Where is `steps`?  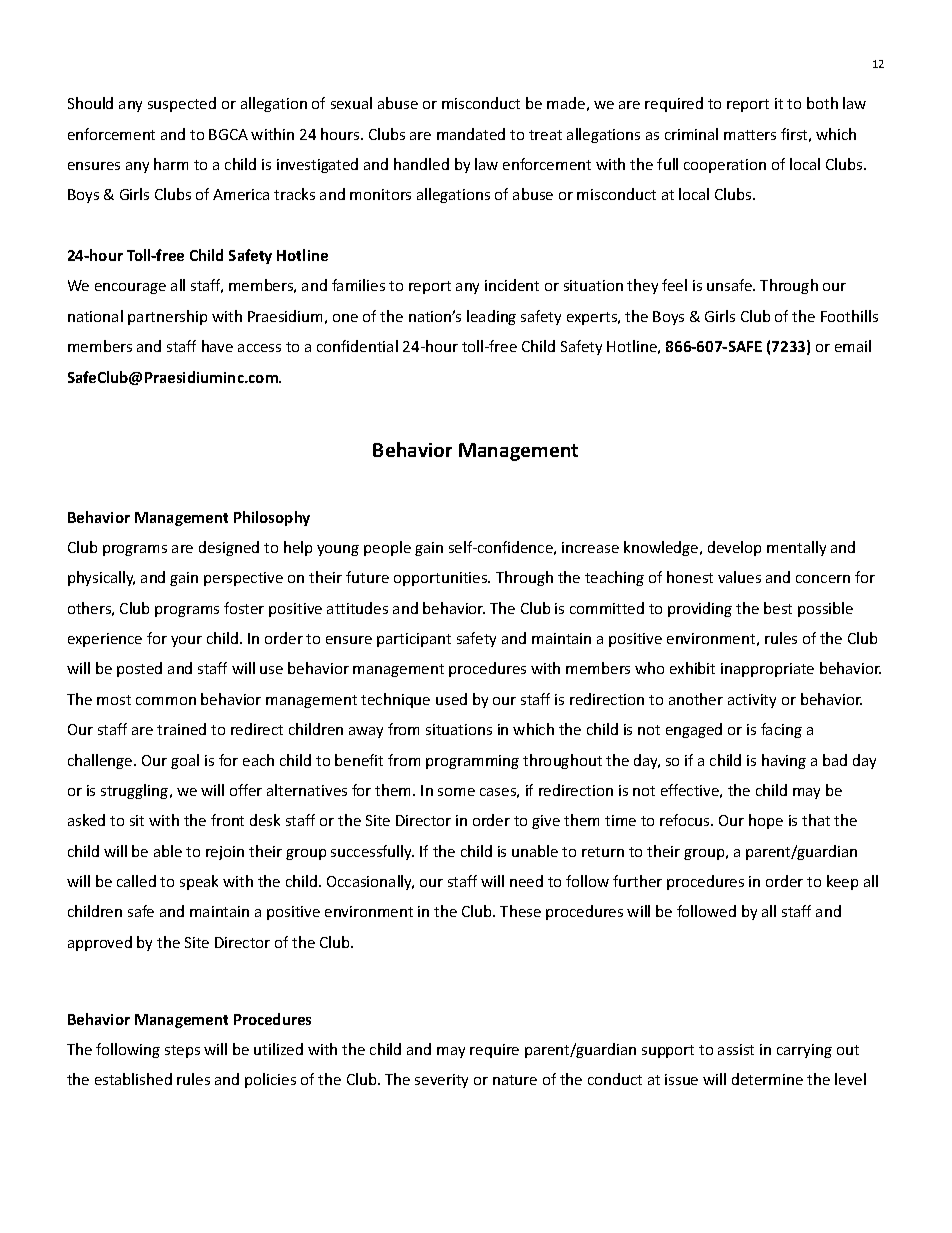
steps is located at coordinates (182, 1051).
